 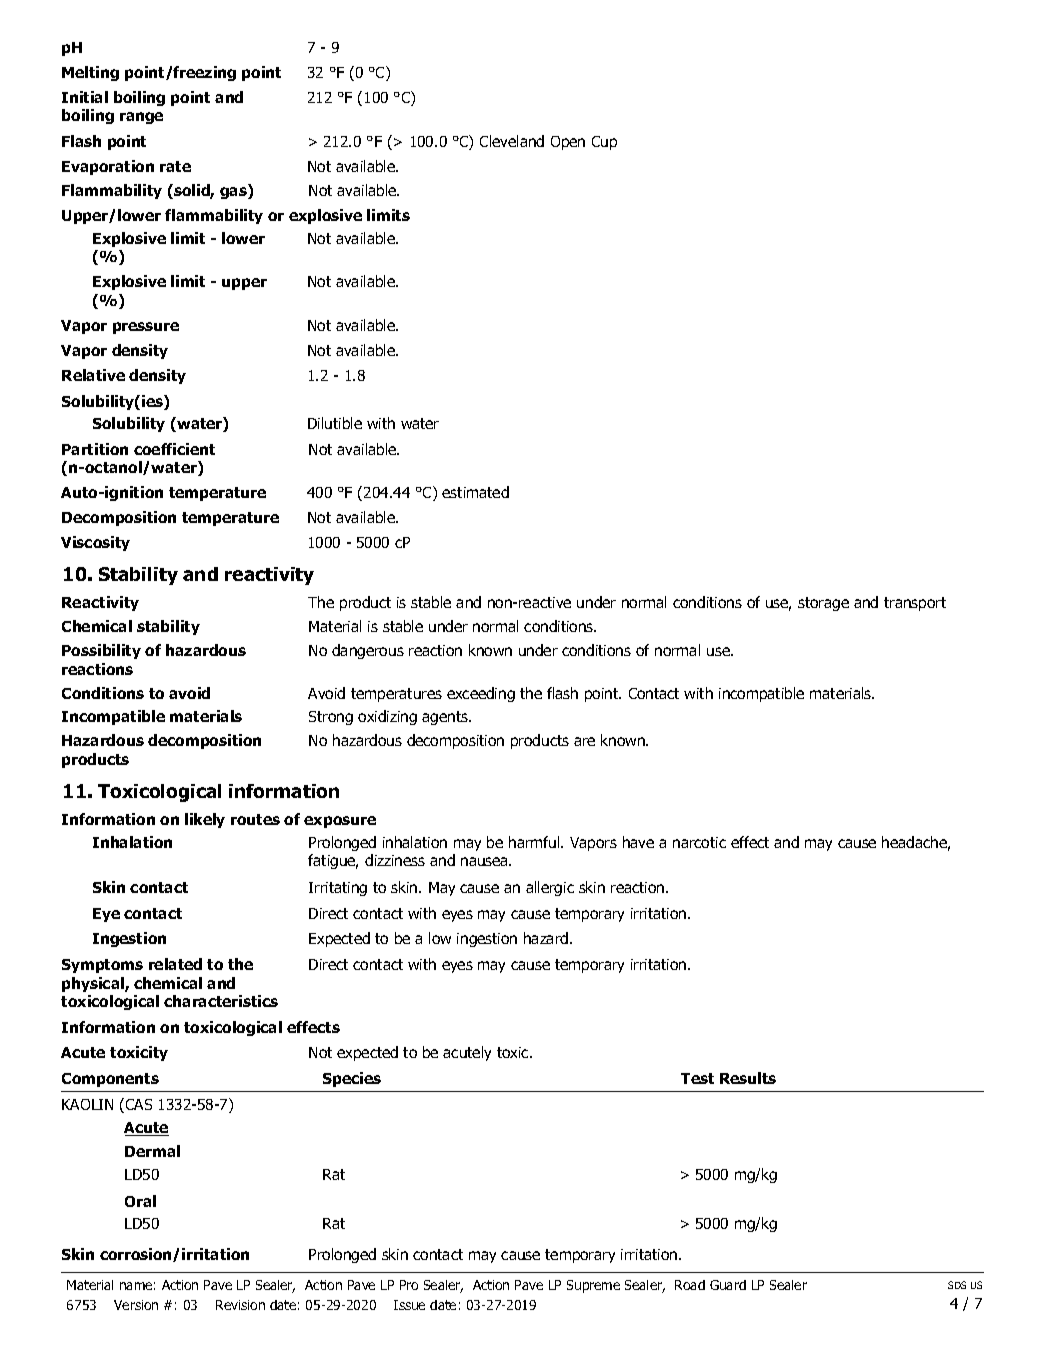 What do you see at coordinates (240, 1305) in the screenshot?
I see `Revision` at bounding box center [240, 1305].
